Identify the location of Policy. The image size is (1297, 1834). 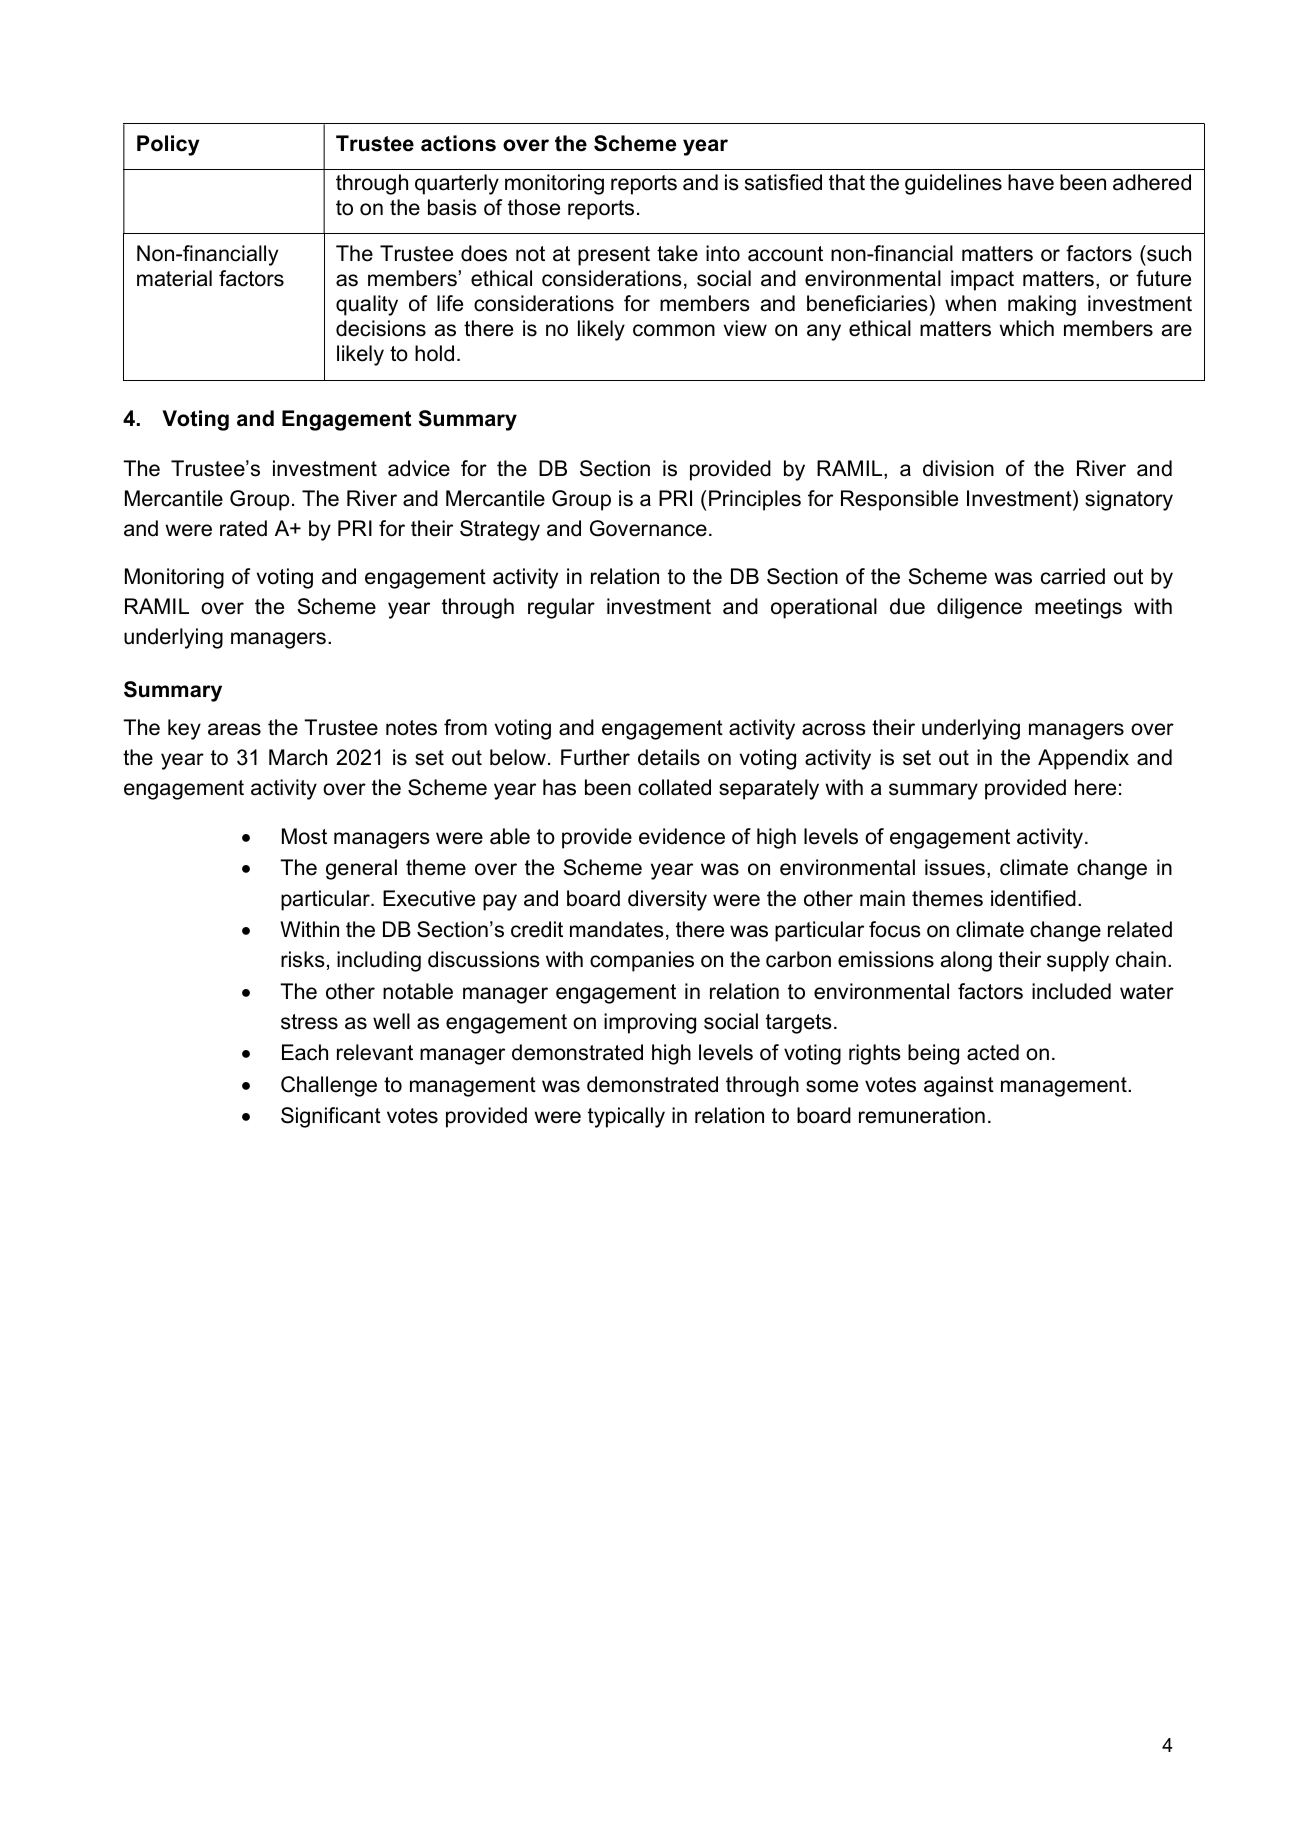
(168, 145).
